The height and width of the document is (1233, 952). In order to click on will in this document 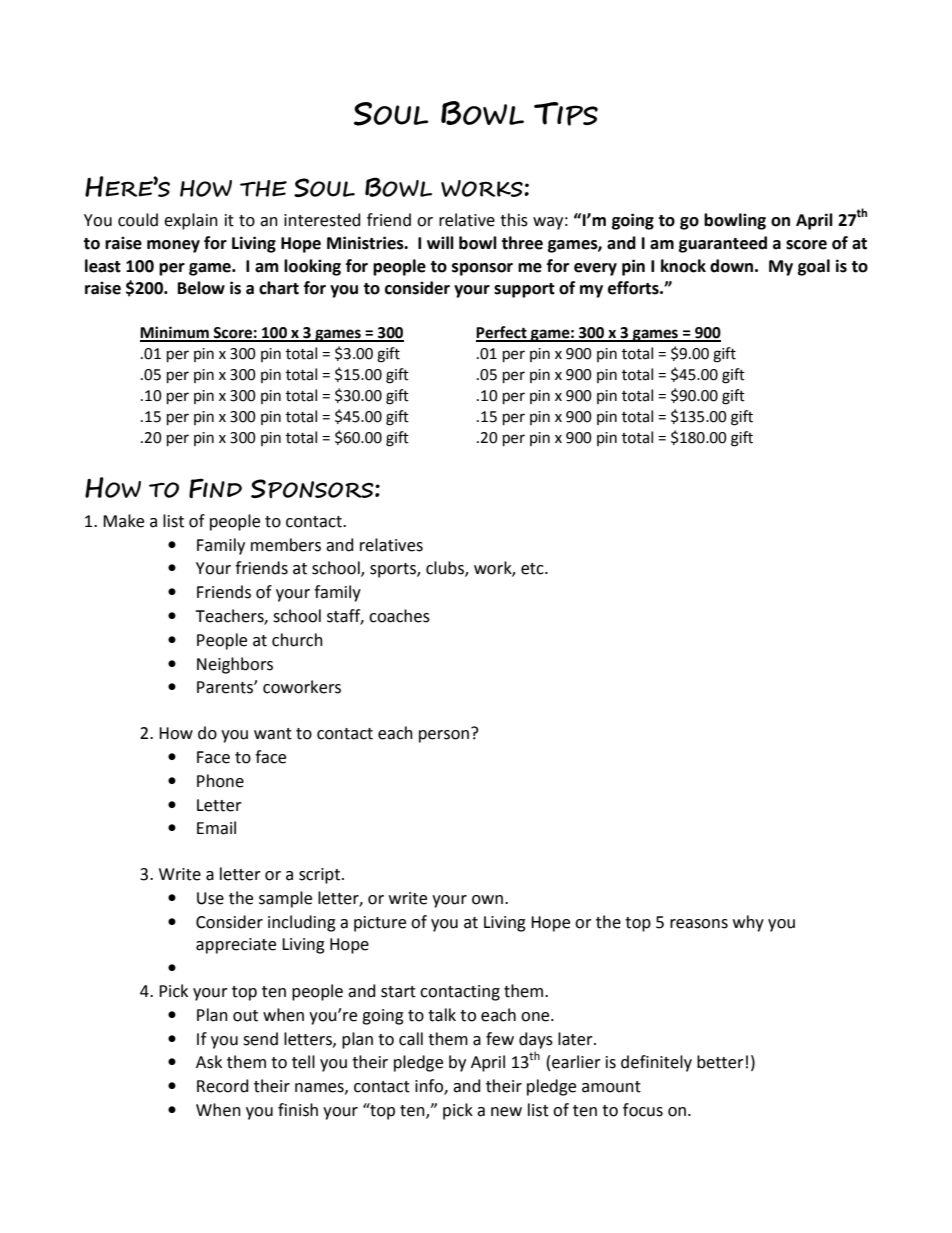, I will do `click(440, 242)`.
